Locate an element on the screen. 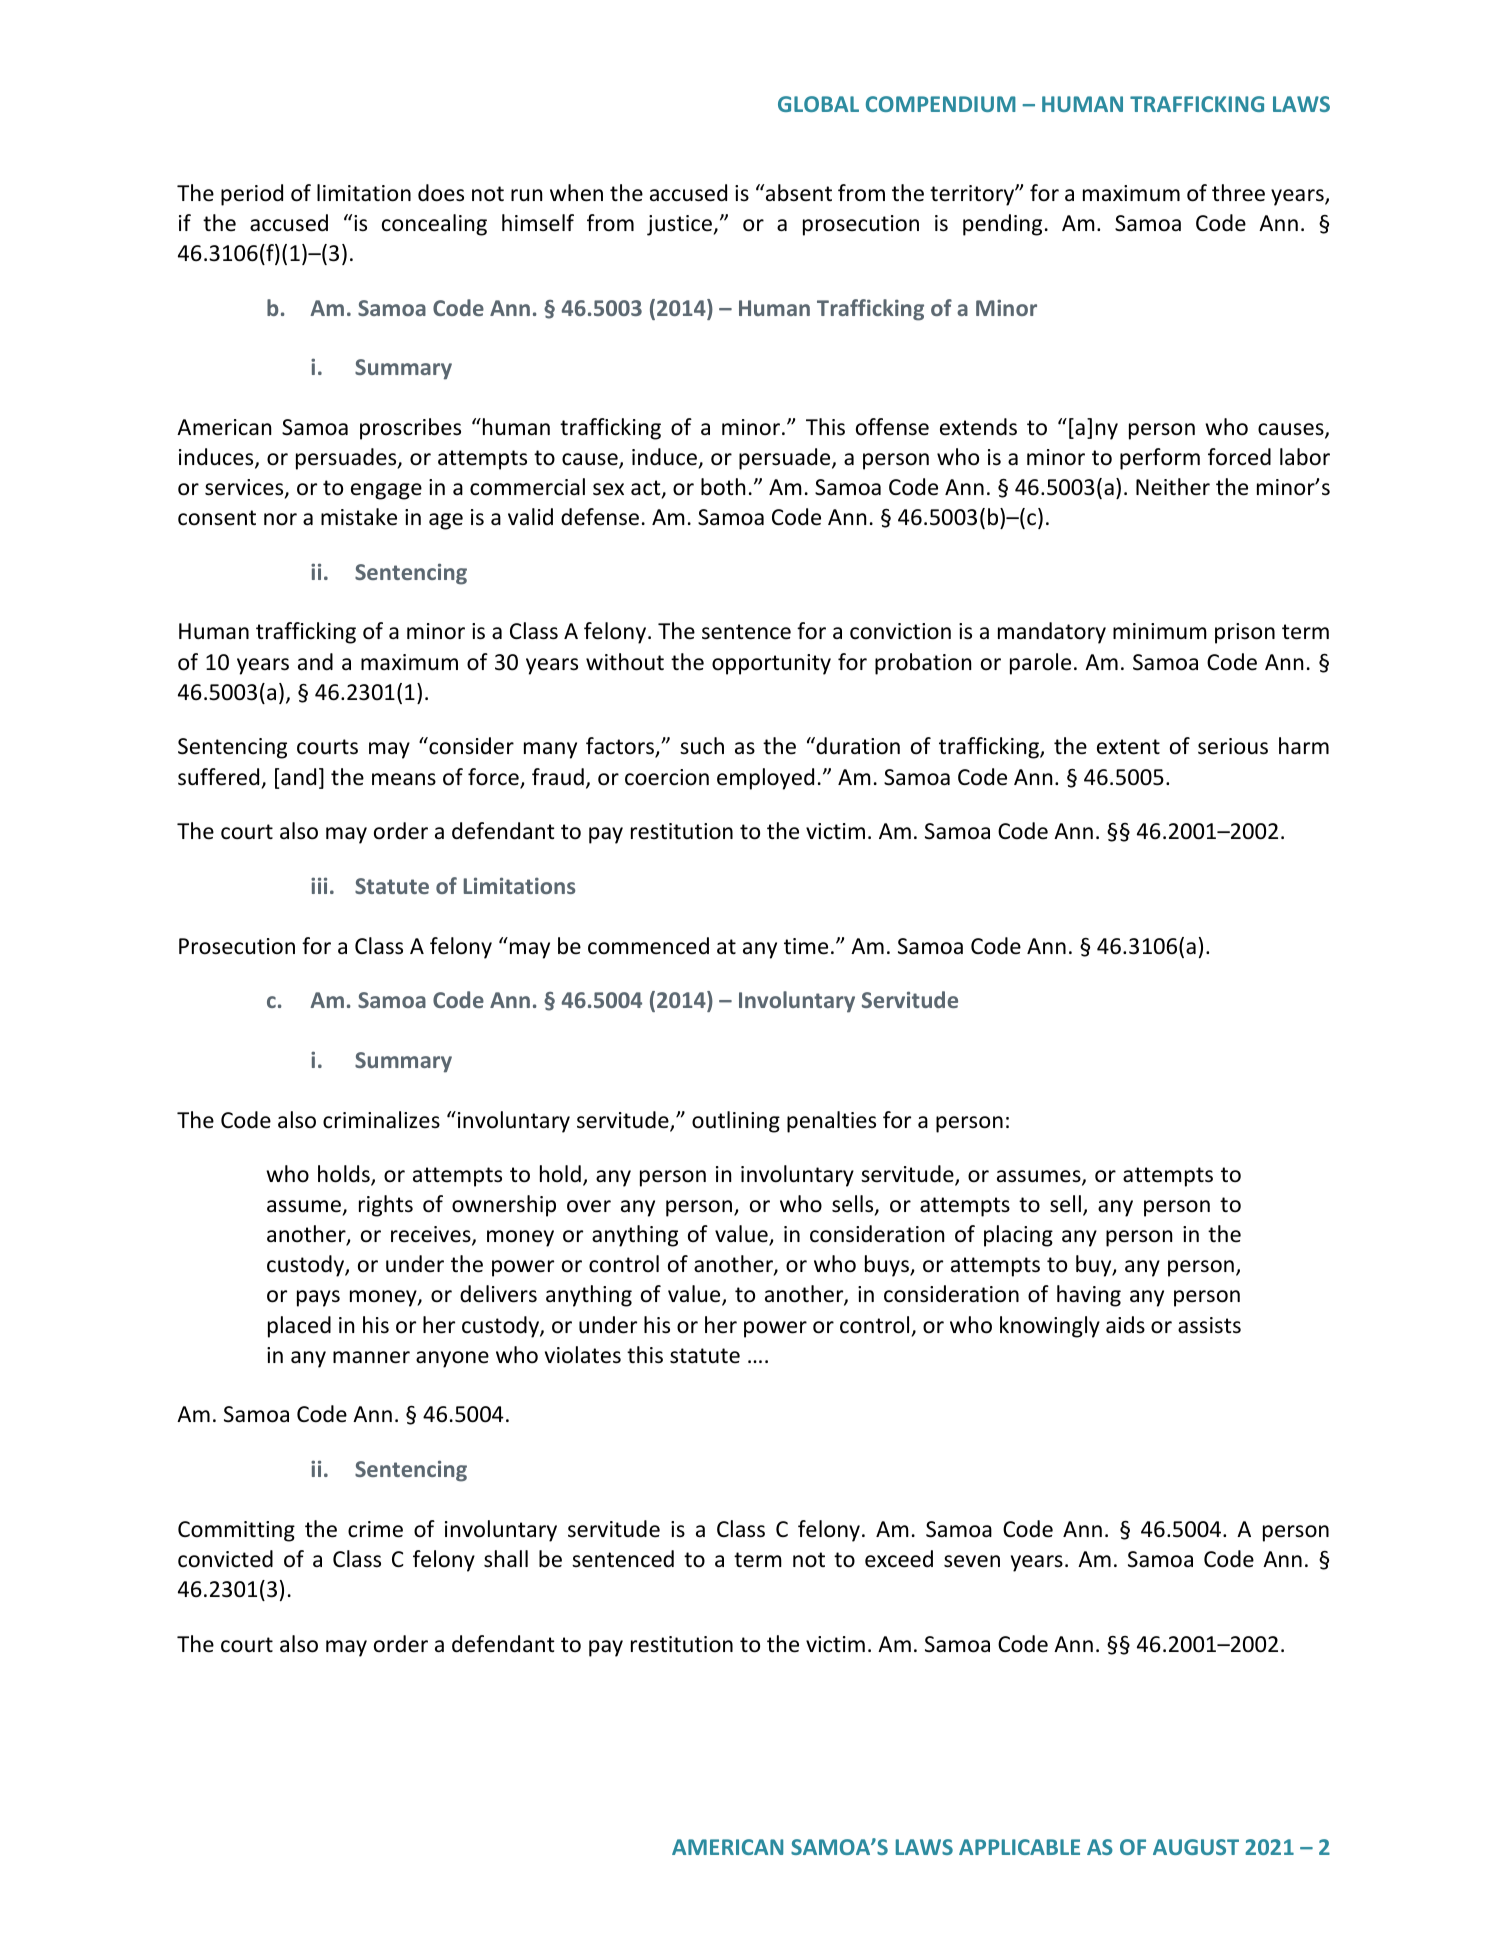  does is located at coordinates (441, 193).
